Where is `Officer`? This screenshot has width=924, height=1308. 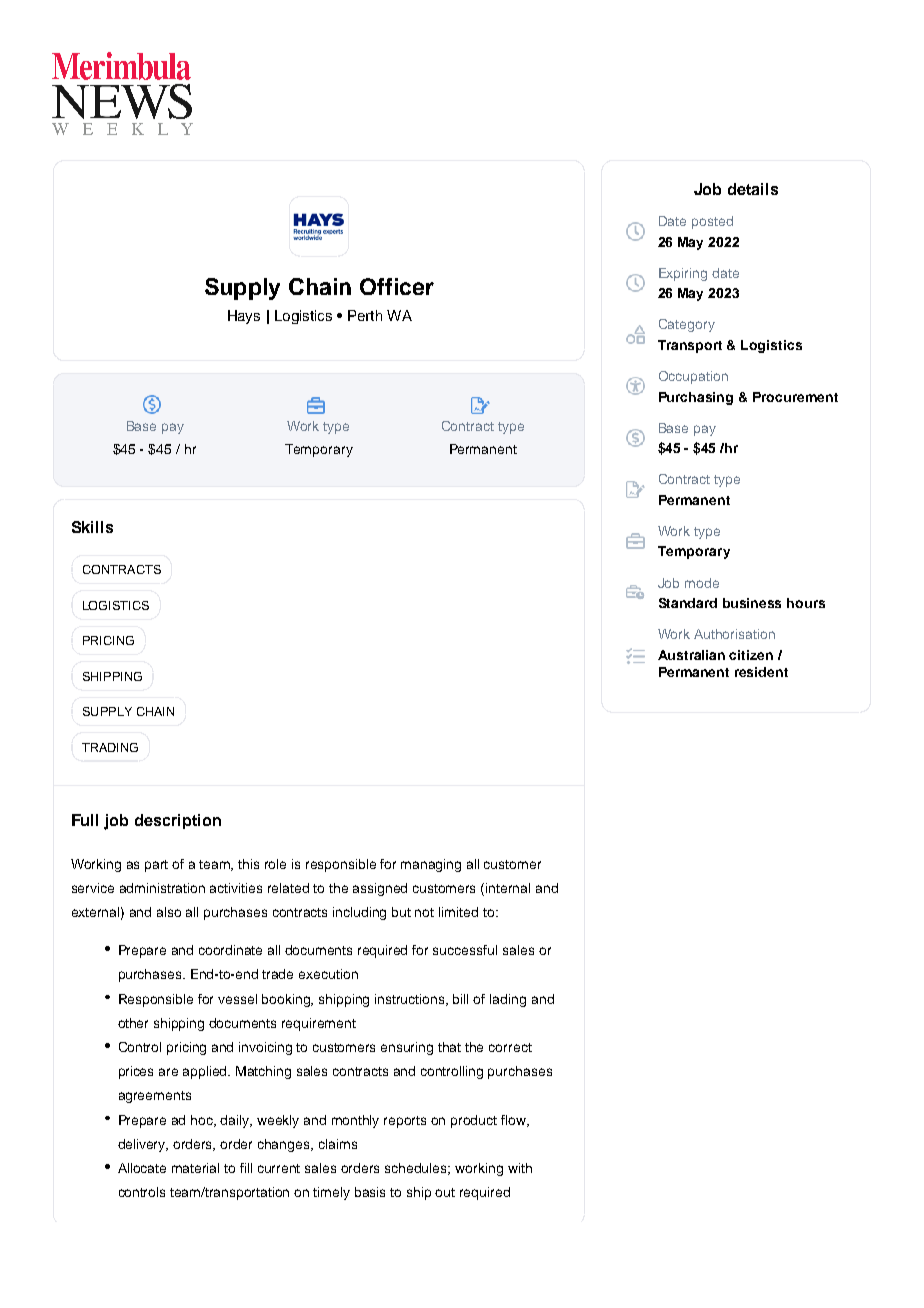
Officer is located at coordinates (397, 286).
